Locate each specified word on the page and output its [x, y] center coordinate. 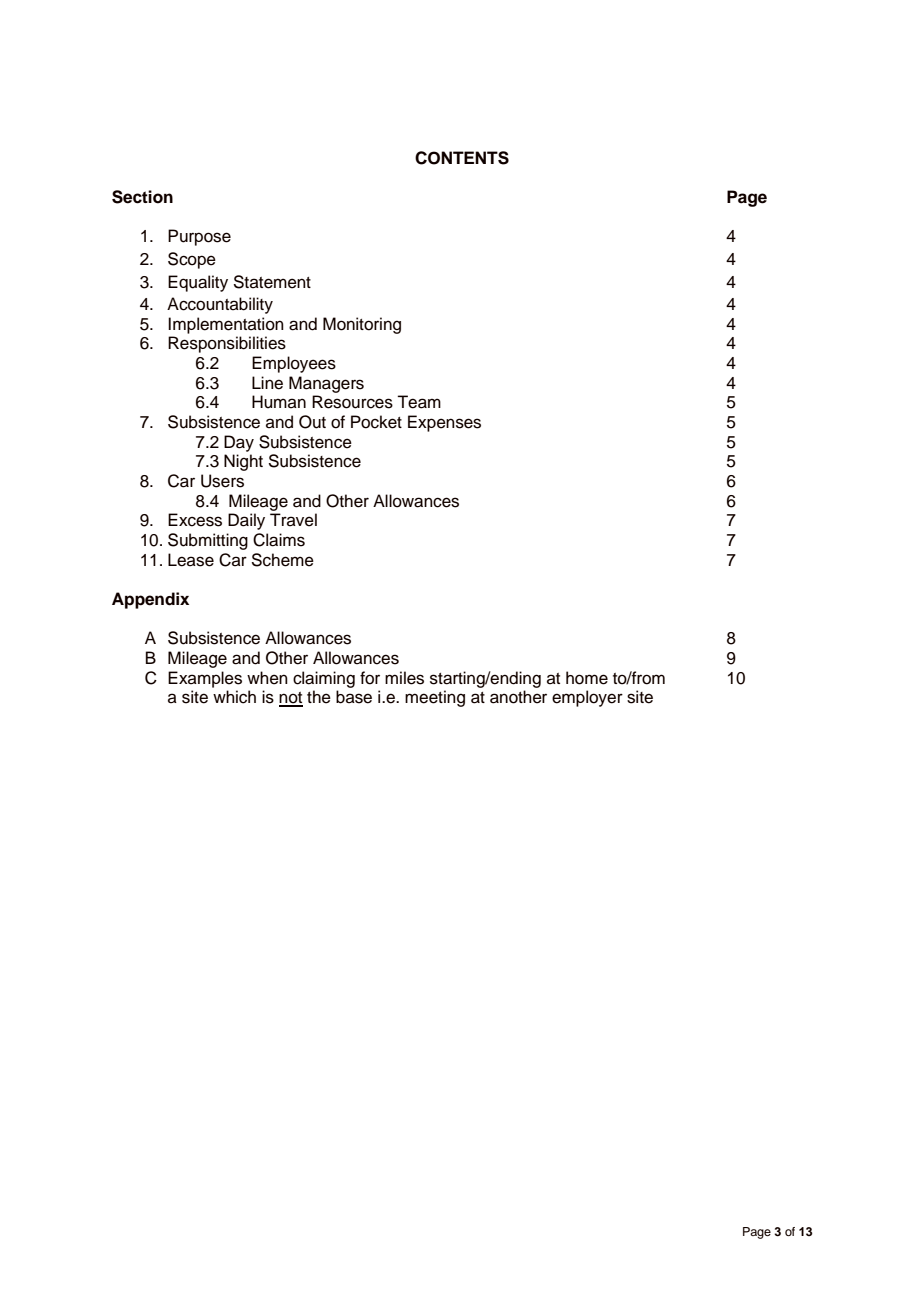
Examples [205, 679]
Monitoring [362, 325]
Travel [293, 520]
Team [419, 402]
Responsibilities [227, 344]
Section [142, 197]
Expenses [444, 423]
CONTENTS [462, 158]
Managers [326, 384]
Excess [195, 520]
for [370, 678]
